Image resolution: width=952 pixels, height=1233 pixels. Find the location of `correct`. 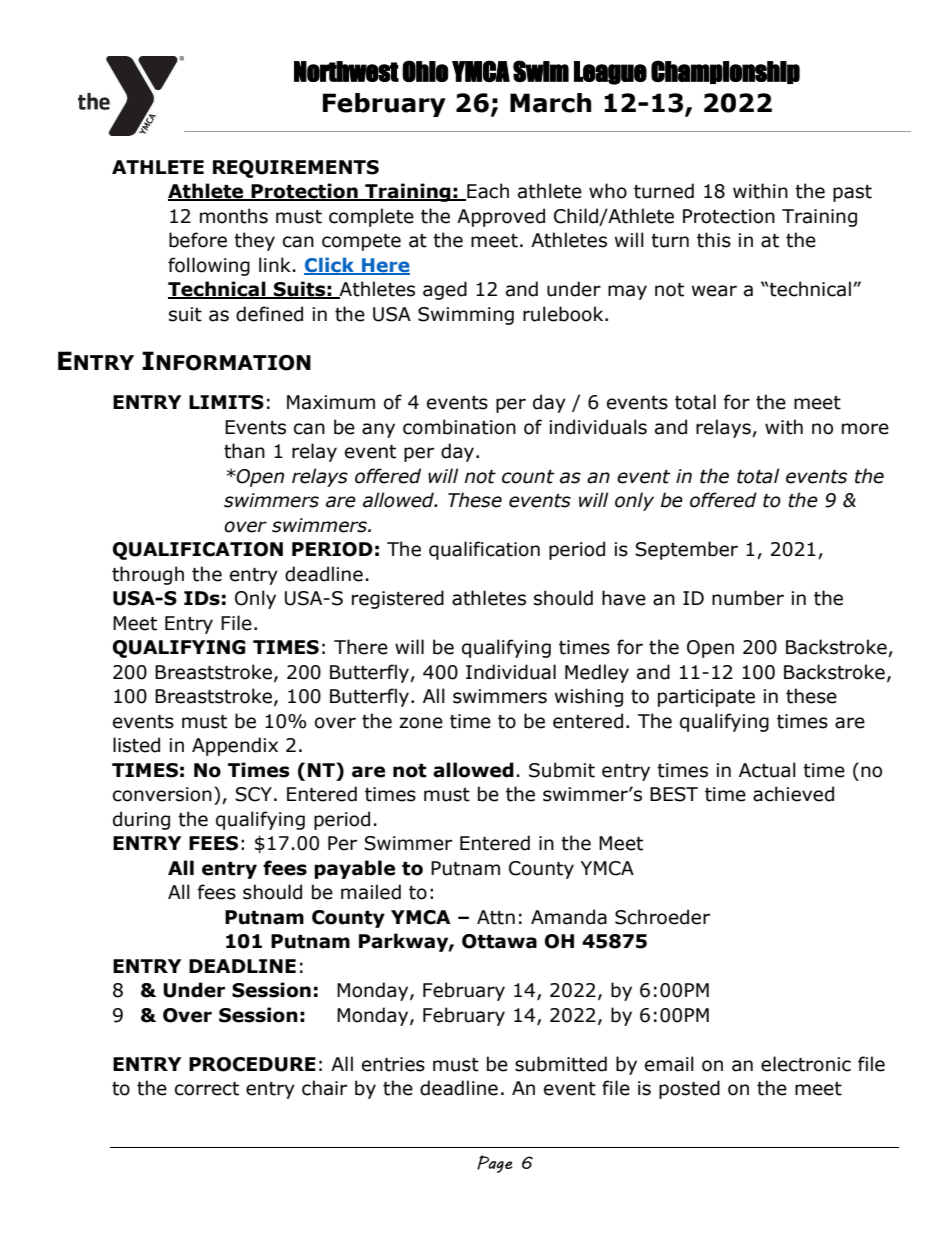

correct is located at coordinates (207, 1089).
